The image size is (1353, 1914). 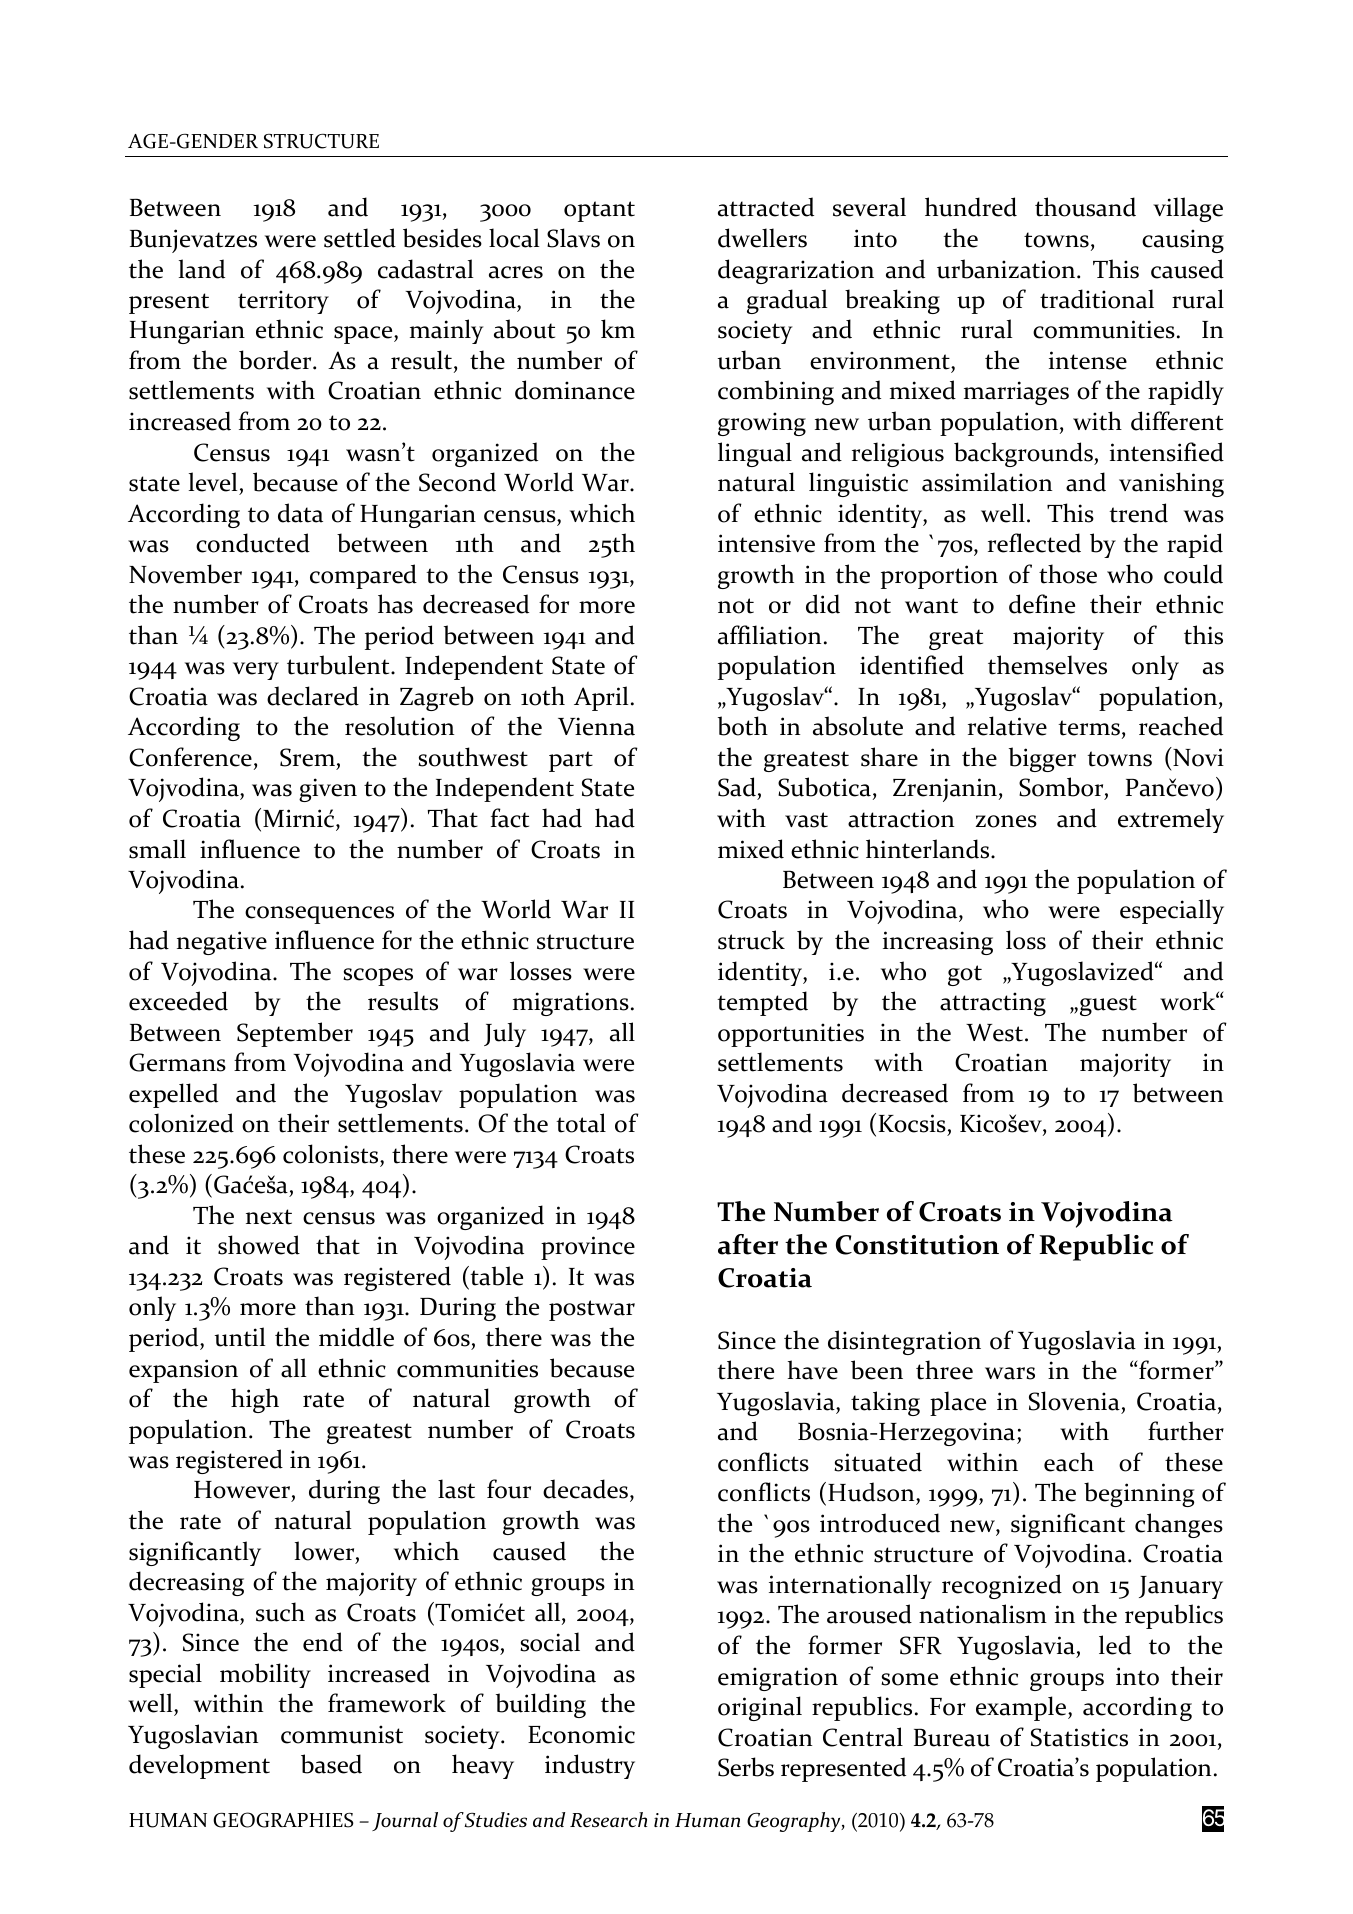 What do you see at coordinates (573, 238) in the screenshot?
I see `Slavs` at bounding box center [573, 238].
